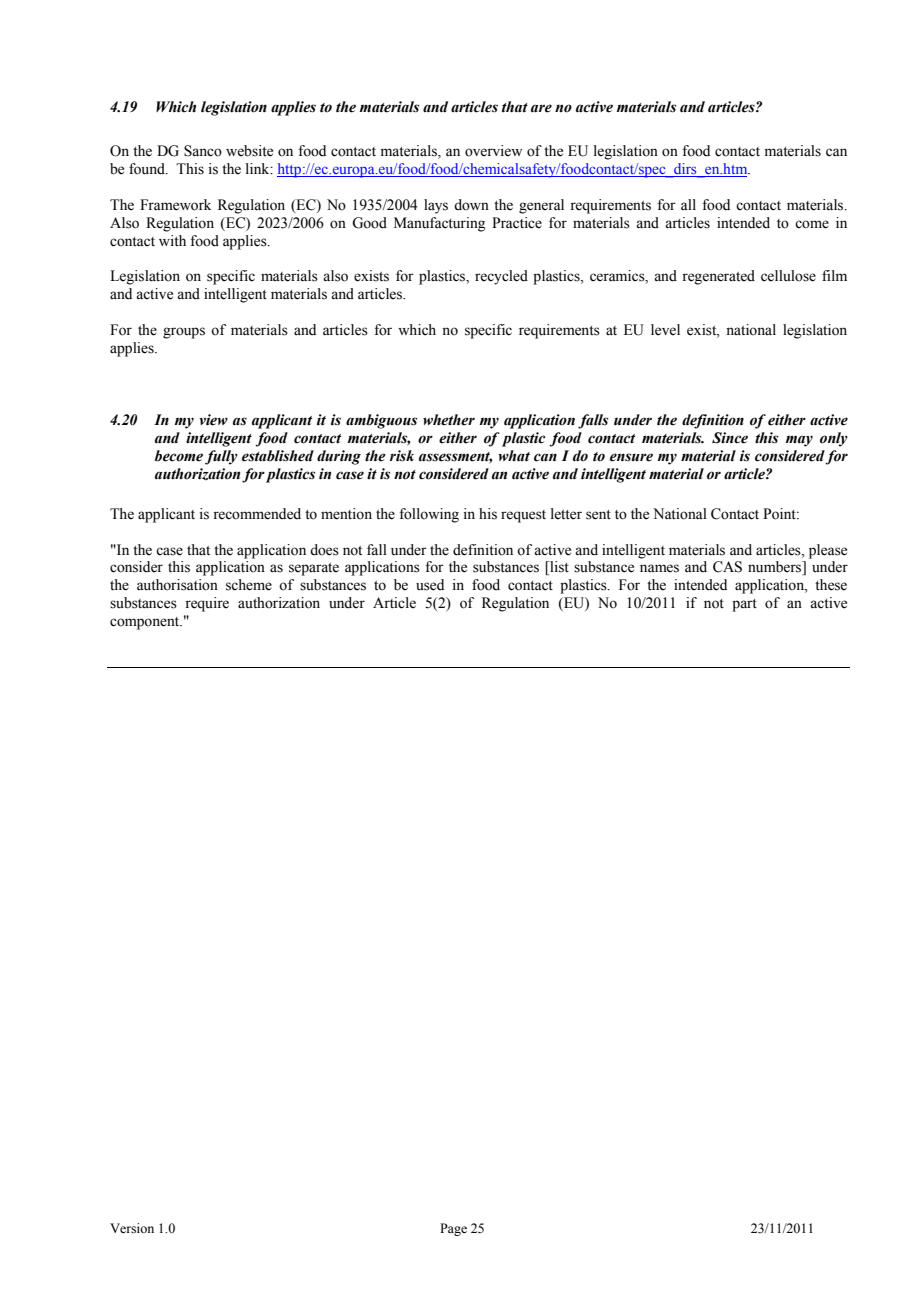  What do you see at coordinates (730, 438) in the screenshot?
I see `Since` at bounding box center [730, 438].
